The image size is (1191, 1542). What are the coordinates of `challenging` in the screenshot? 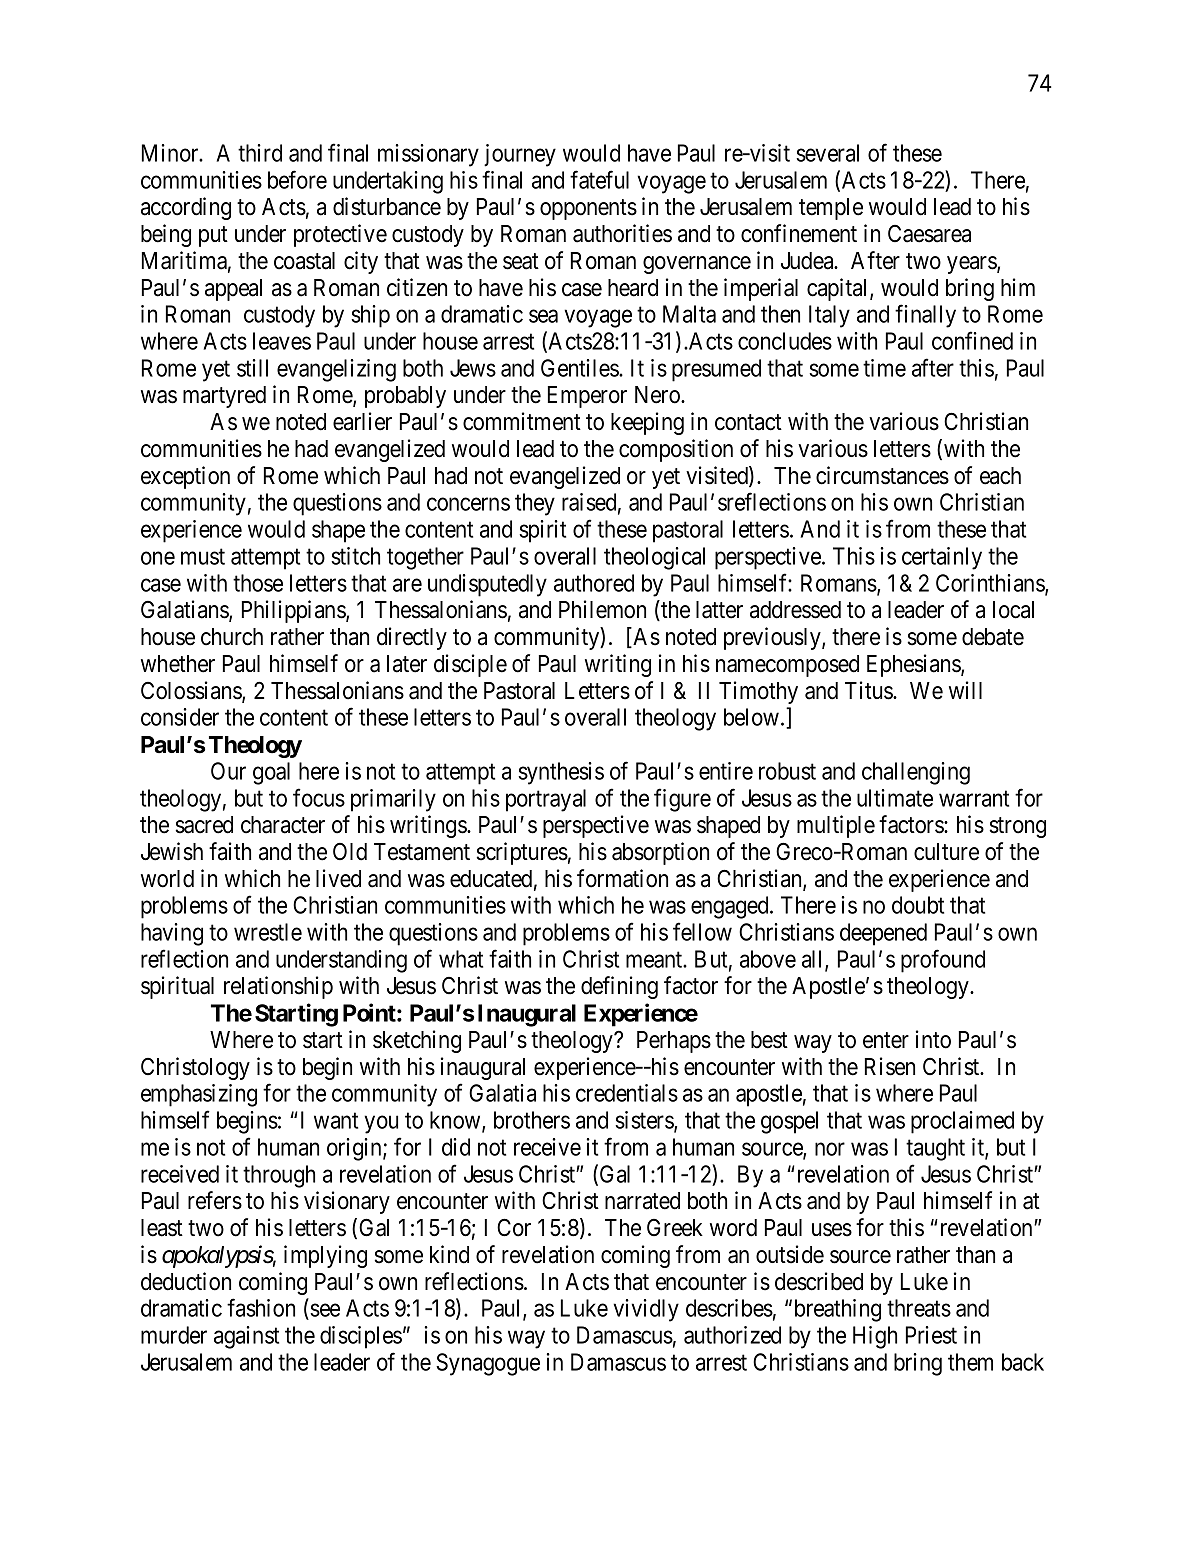 It's located at (916, 773).
